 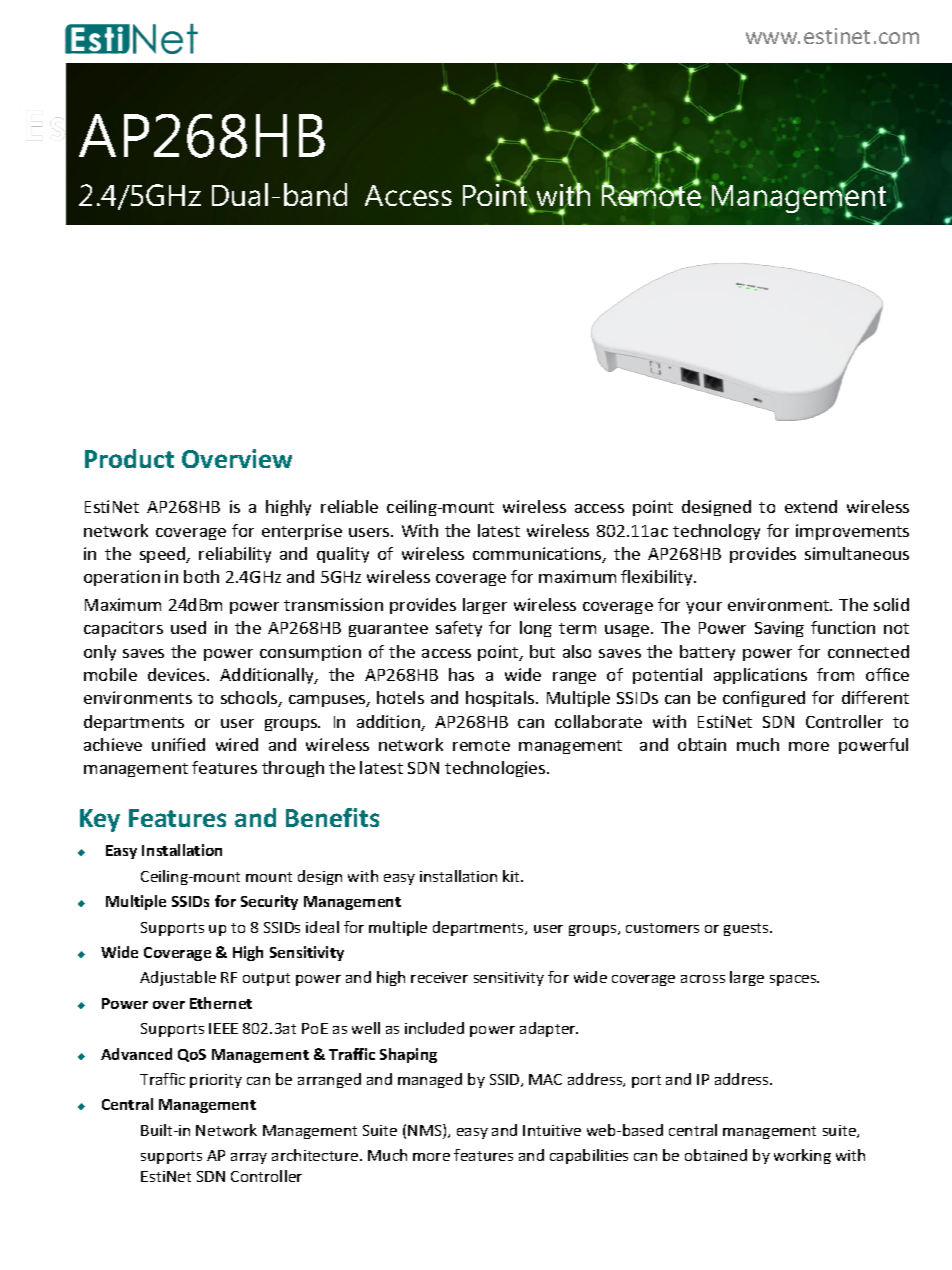 What do you see at coordinates (249, 1158) in the page?
I see `array` at bounding box center [249, 1158].
